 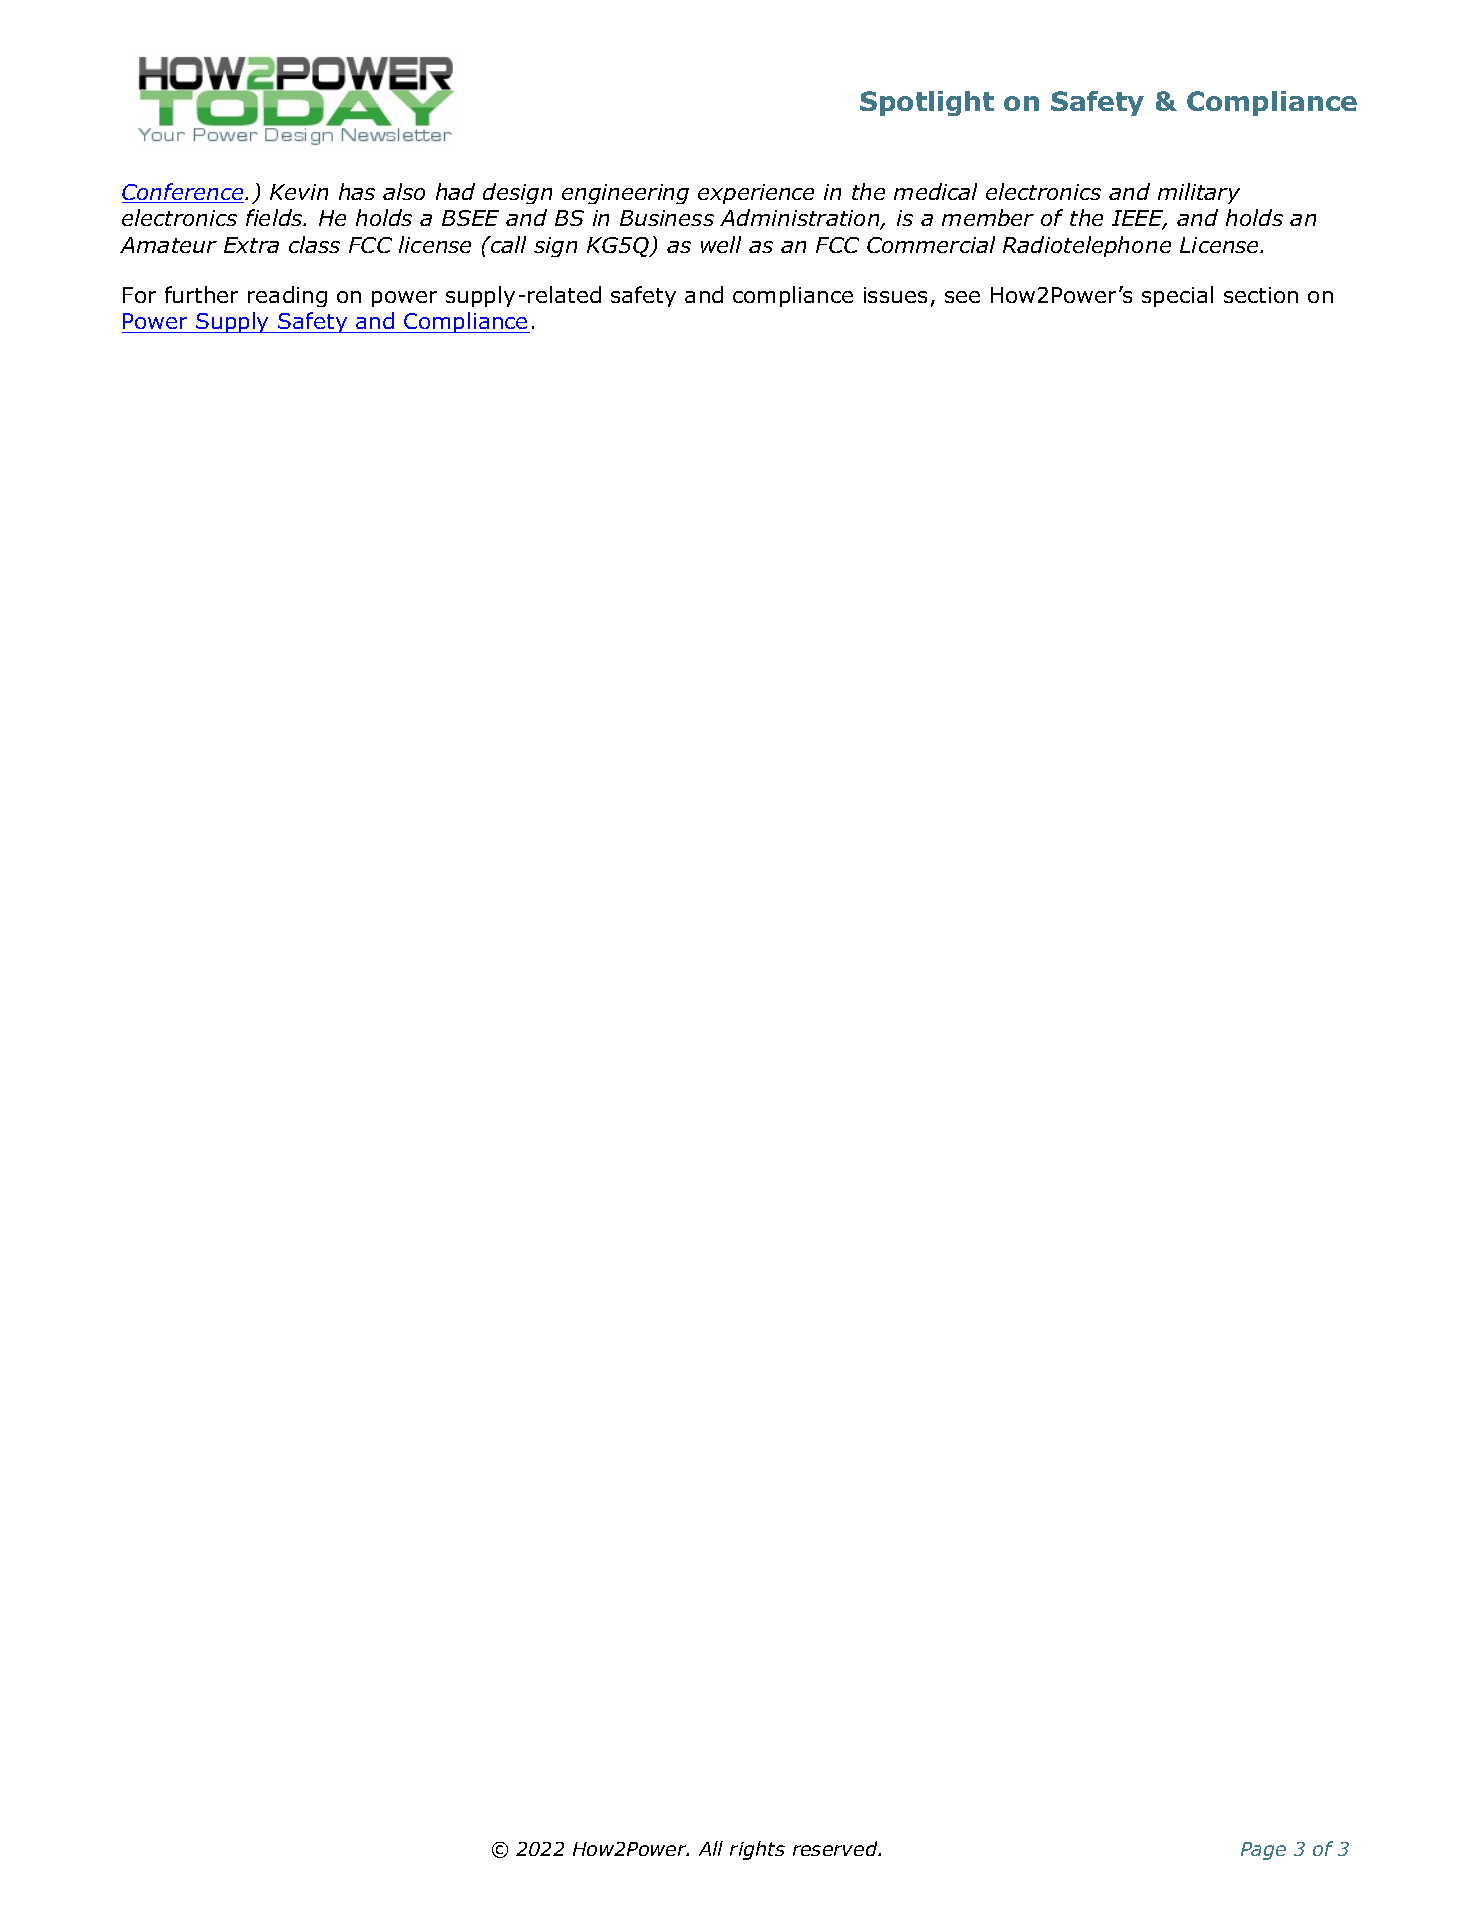 What do you see at coordinates (836, 1848) in the document?
I see `reserved` at bounding box center [836, 1848].
